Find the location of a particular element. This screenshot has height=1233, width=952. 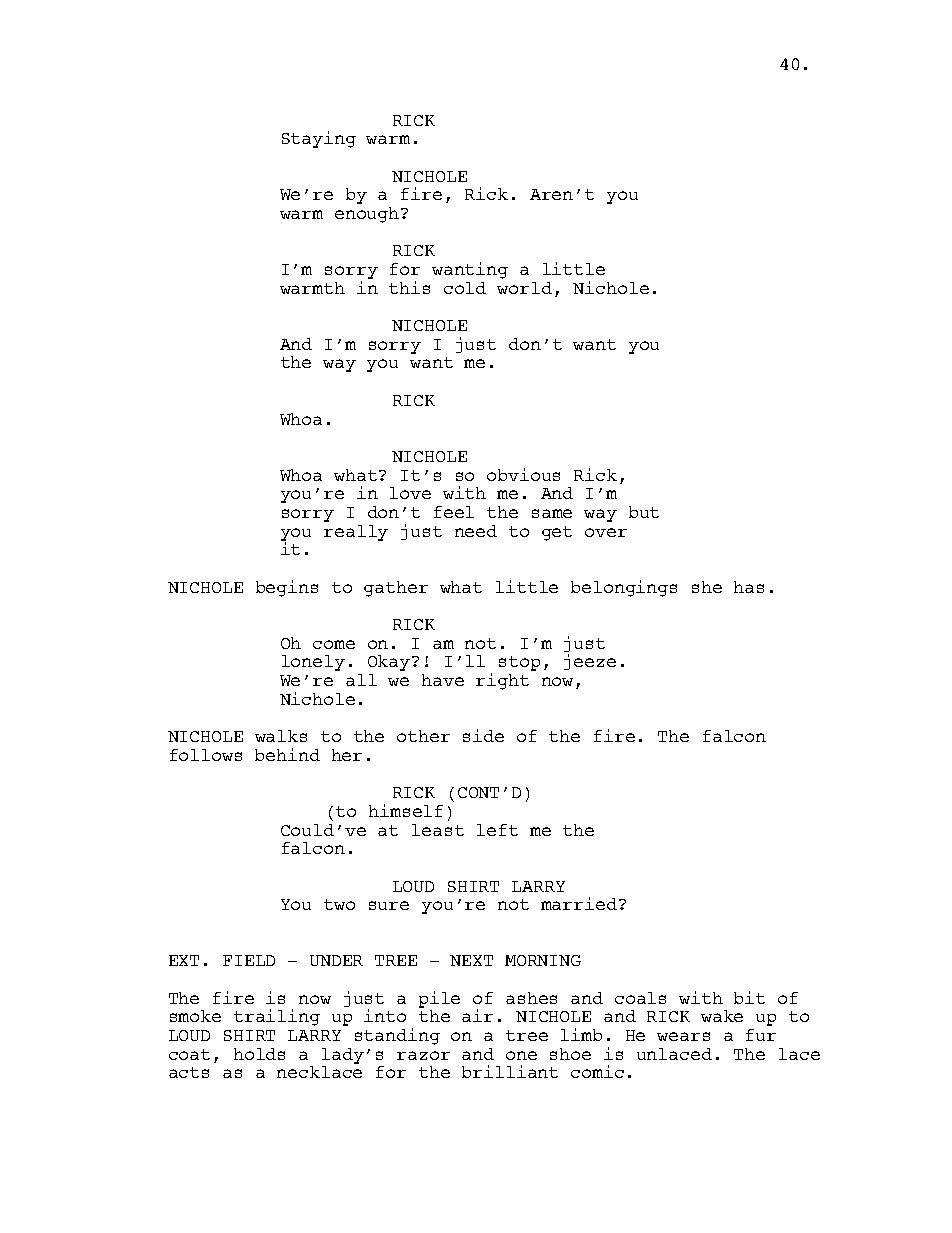

behind is located at coordinates (287, 754).
